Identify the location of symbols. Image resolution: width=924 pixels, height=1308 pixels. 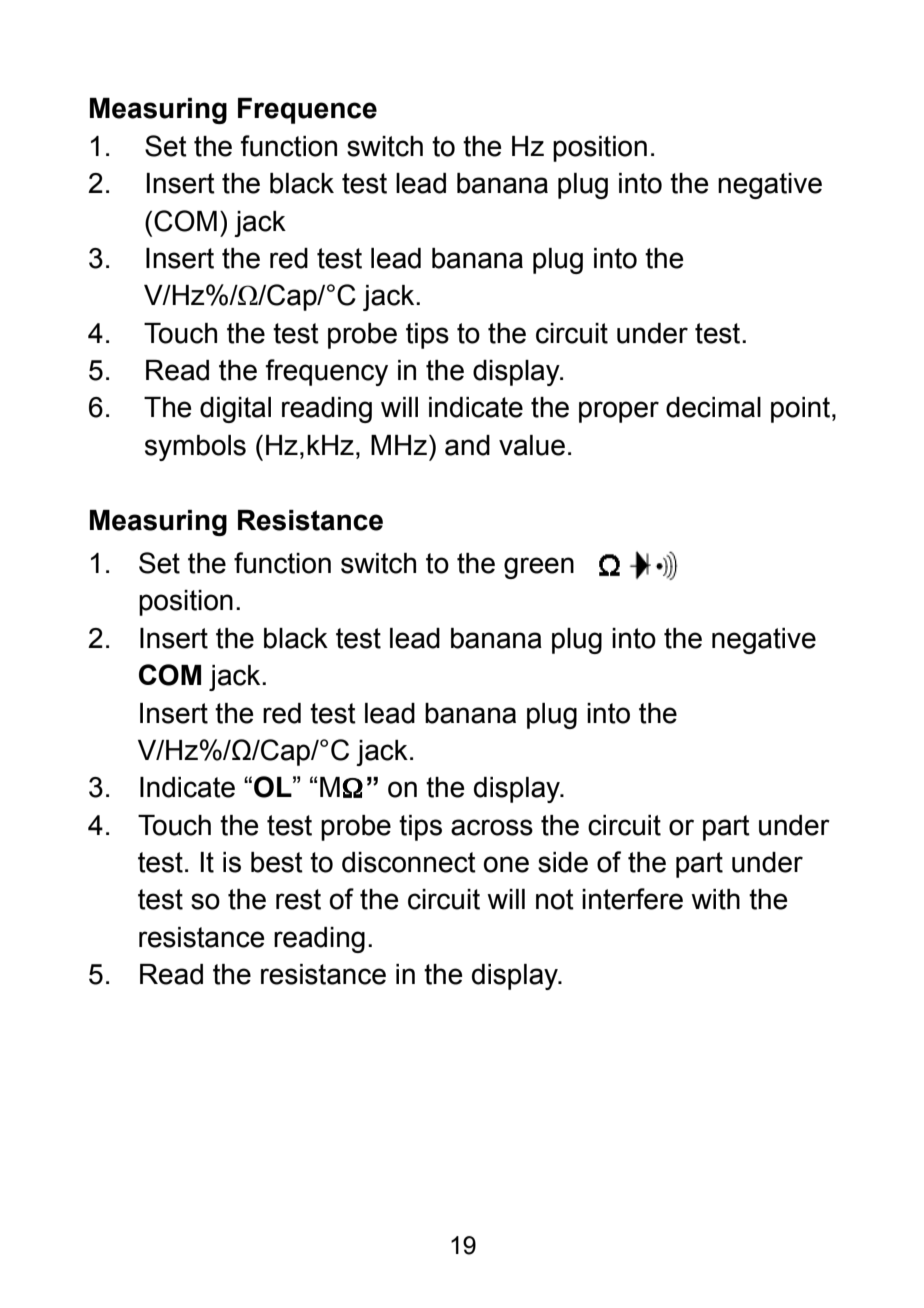
(195, 448).
